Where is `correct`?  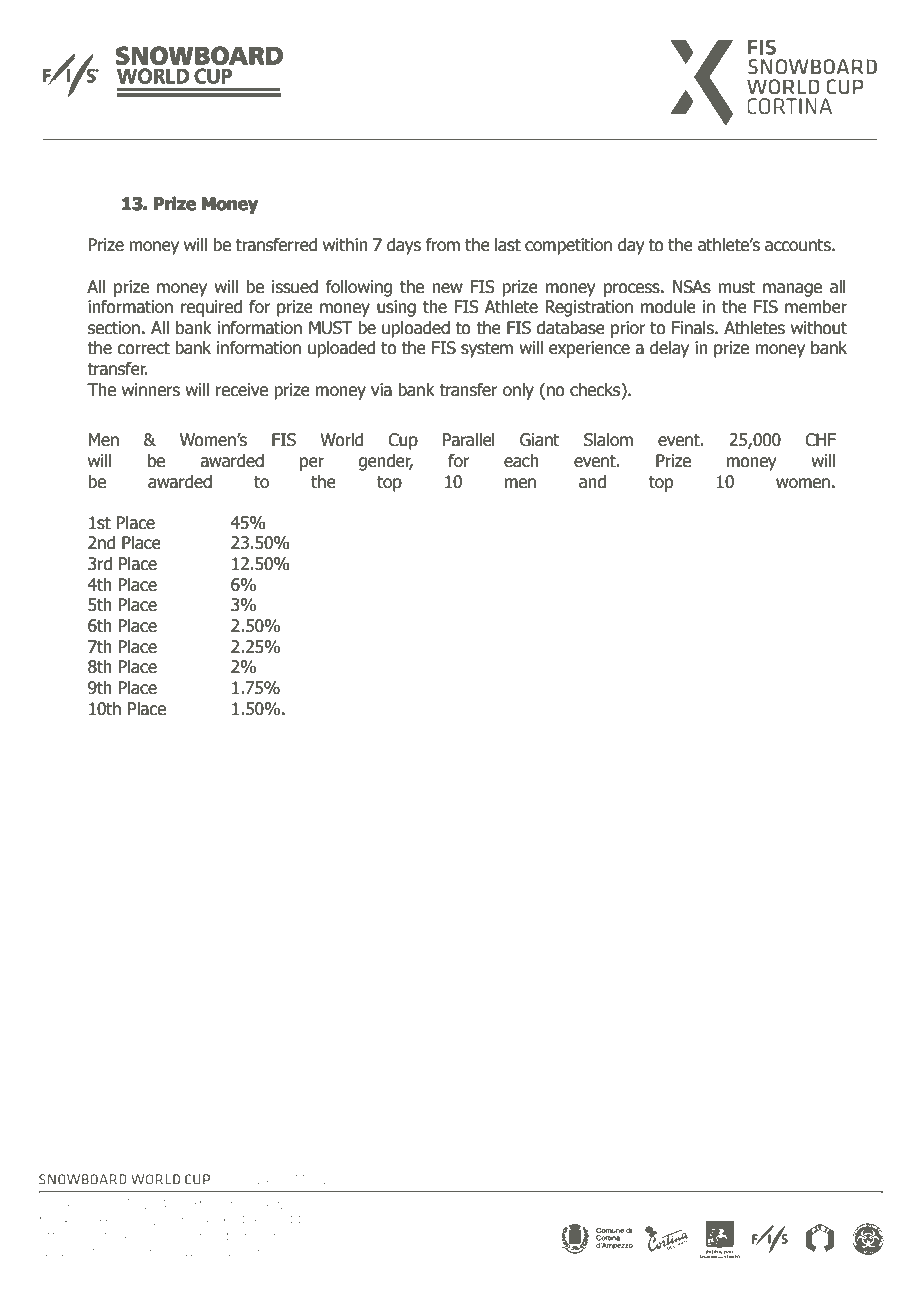
correct is located at coordinates (143, 348).
